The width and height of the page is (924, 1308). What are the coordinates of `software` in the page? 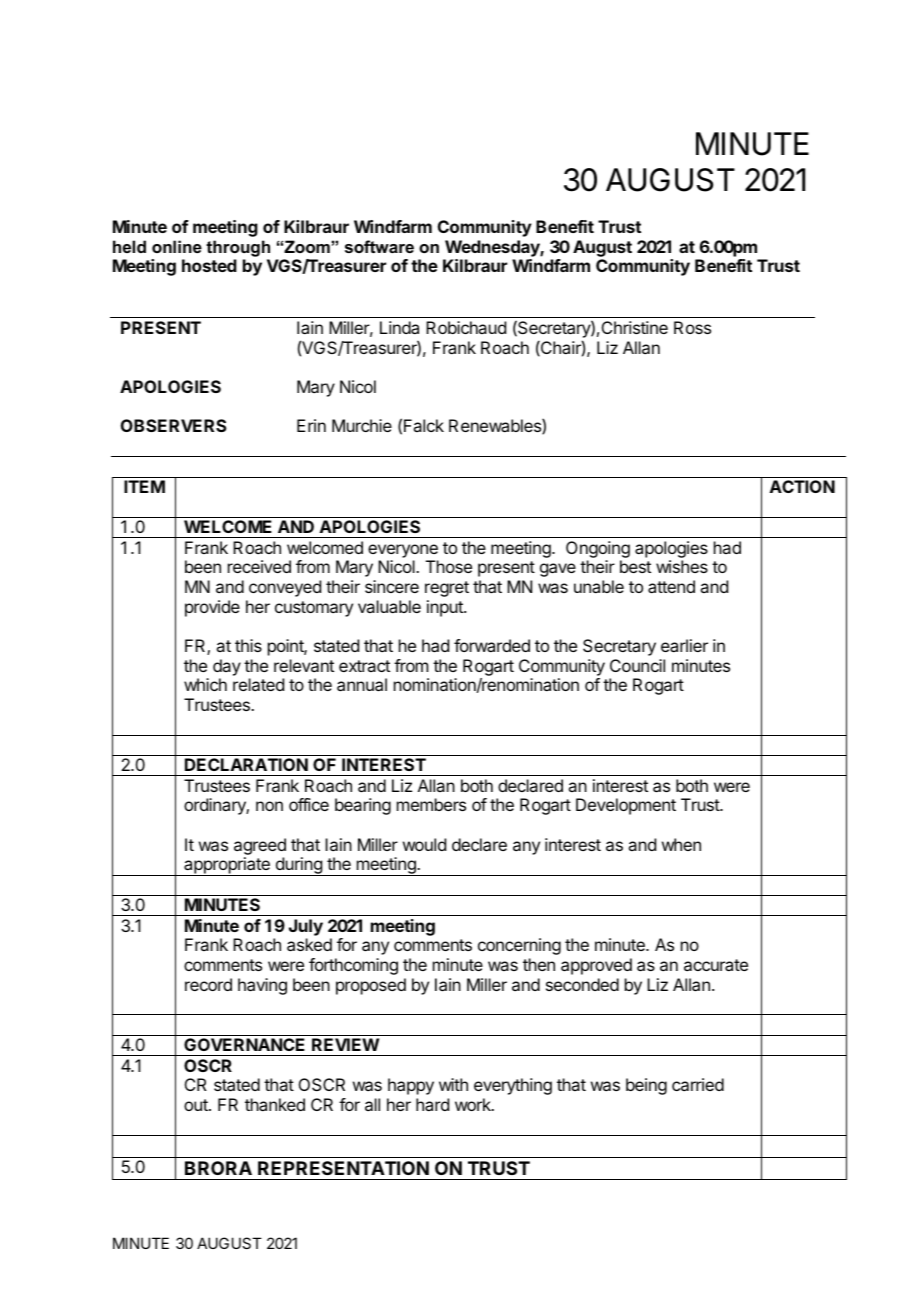 It's located at (379, 246).
